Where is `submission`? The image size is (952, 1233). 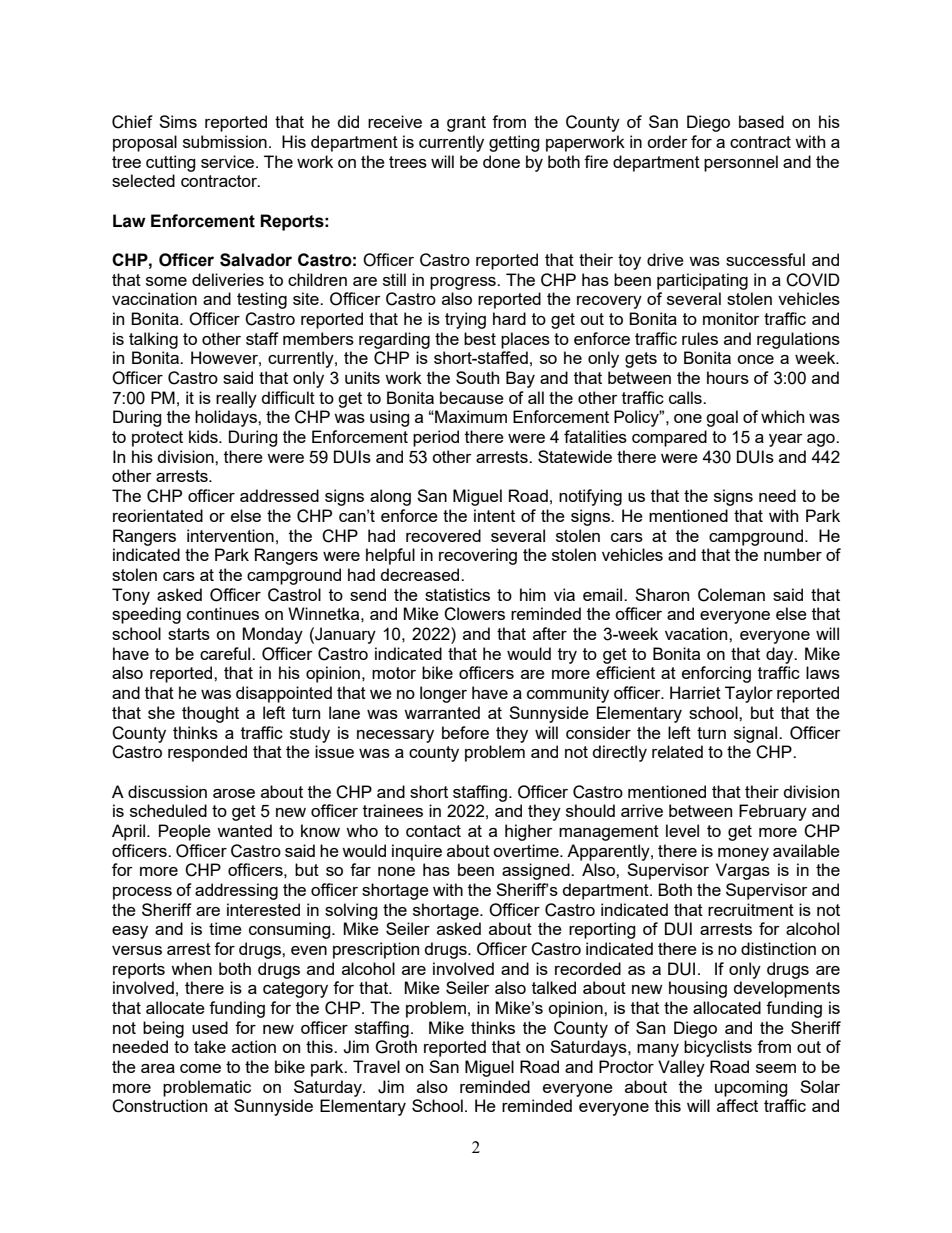
submission is located at coordinates (225, 141).
